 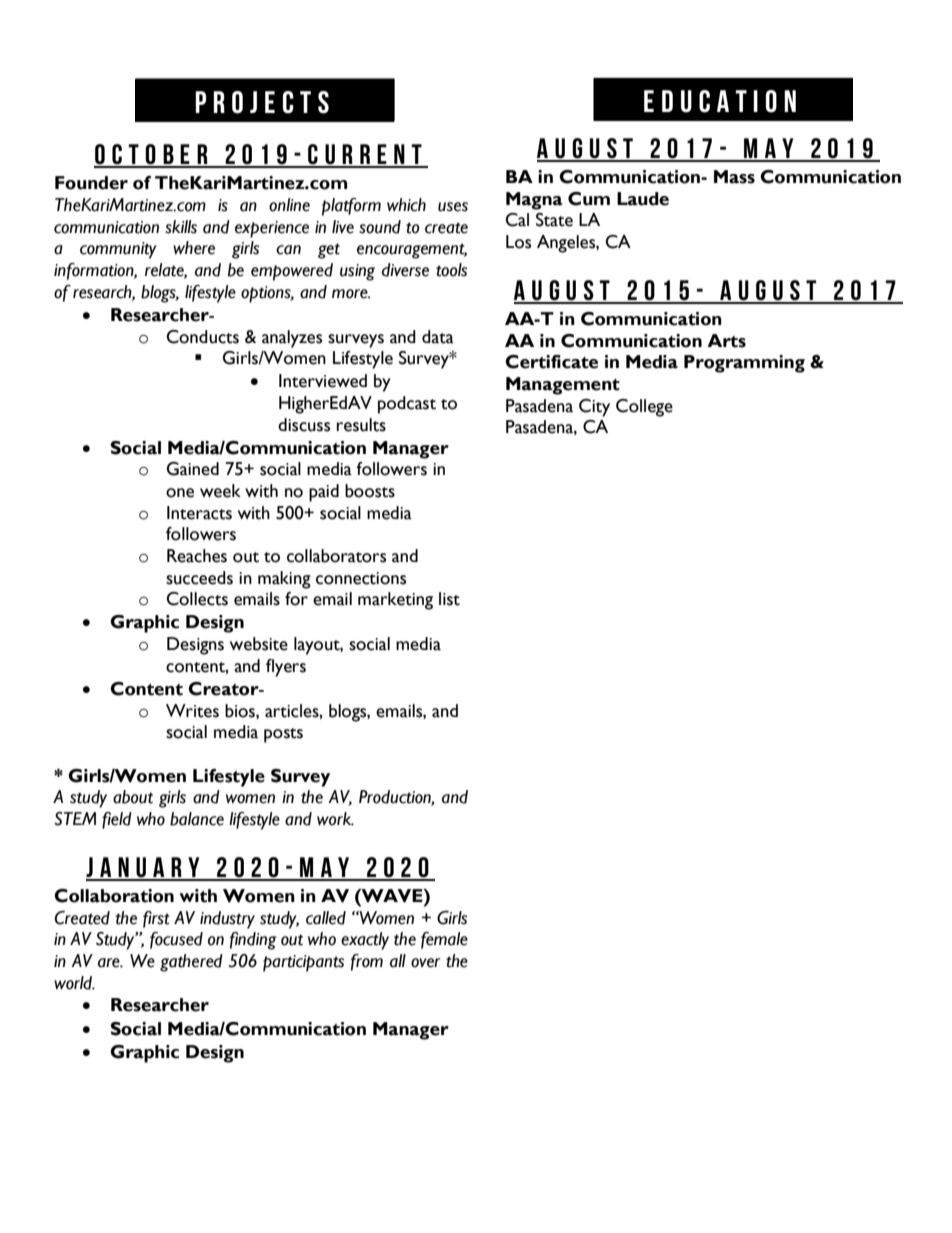 What do you see at coordinates (405, 270) in the document?
I see `diverse` at bounding box center [405, 270].
